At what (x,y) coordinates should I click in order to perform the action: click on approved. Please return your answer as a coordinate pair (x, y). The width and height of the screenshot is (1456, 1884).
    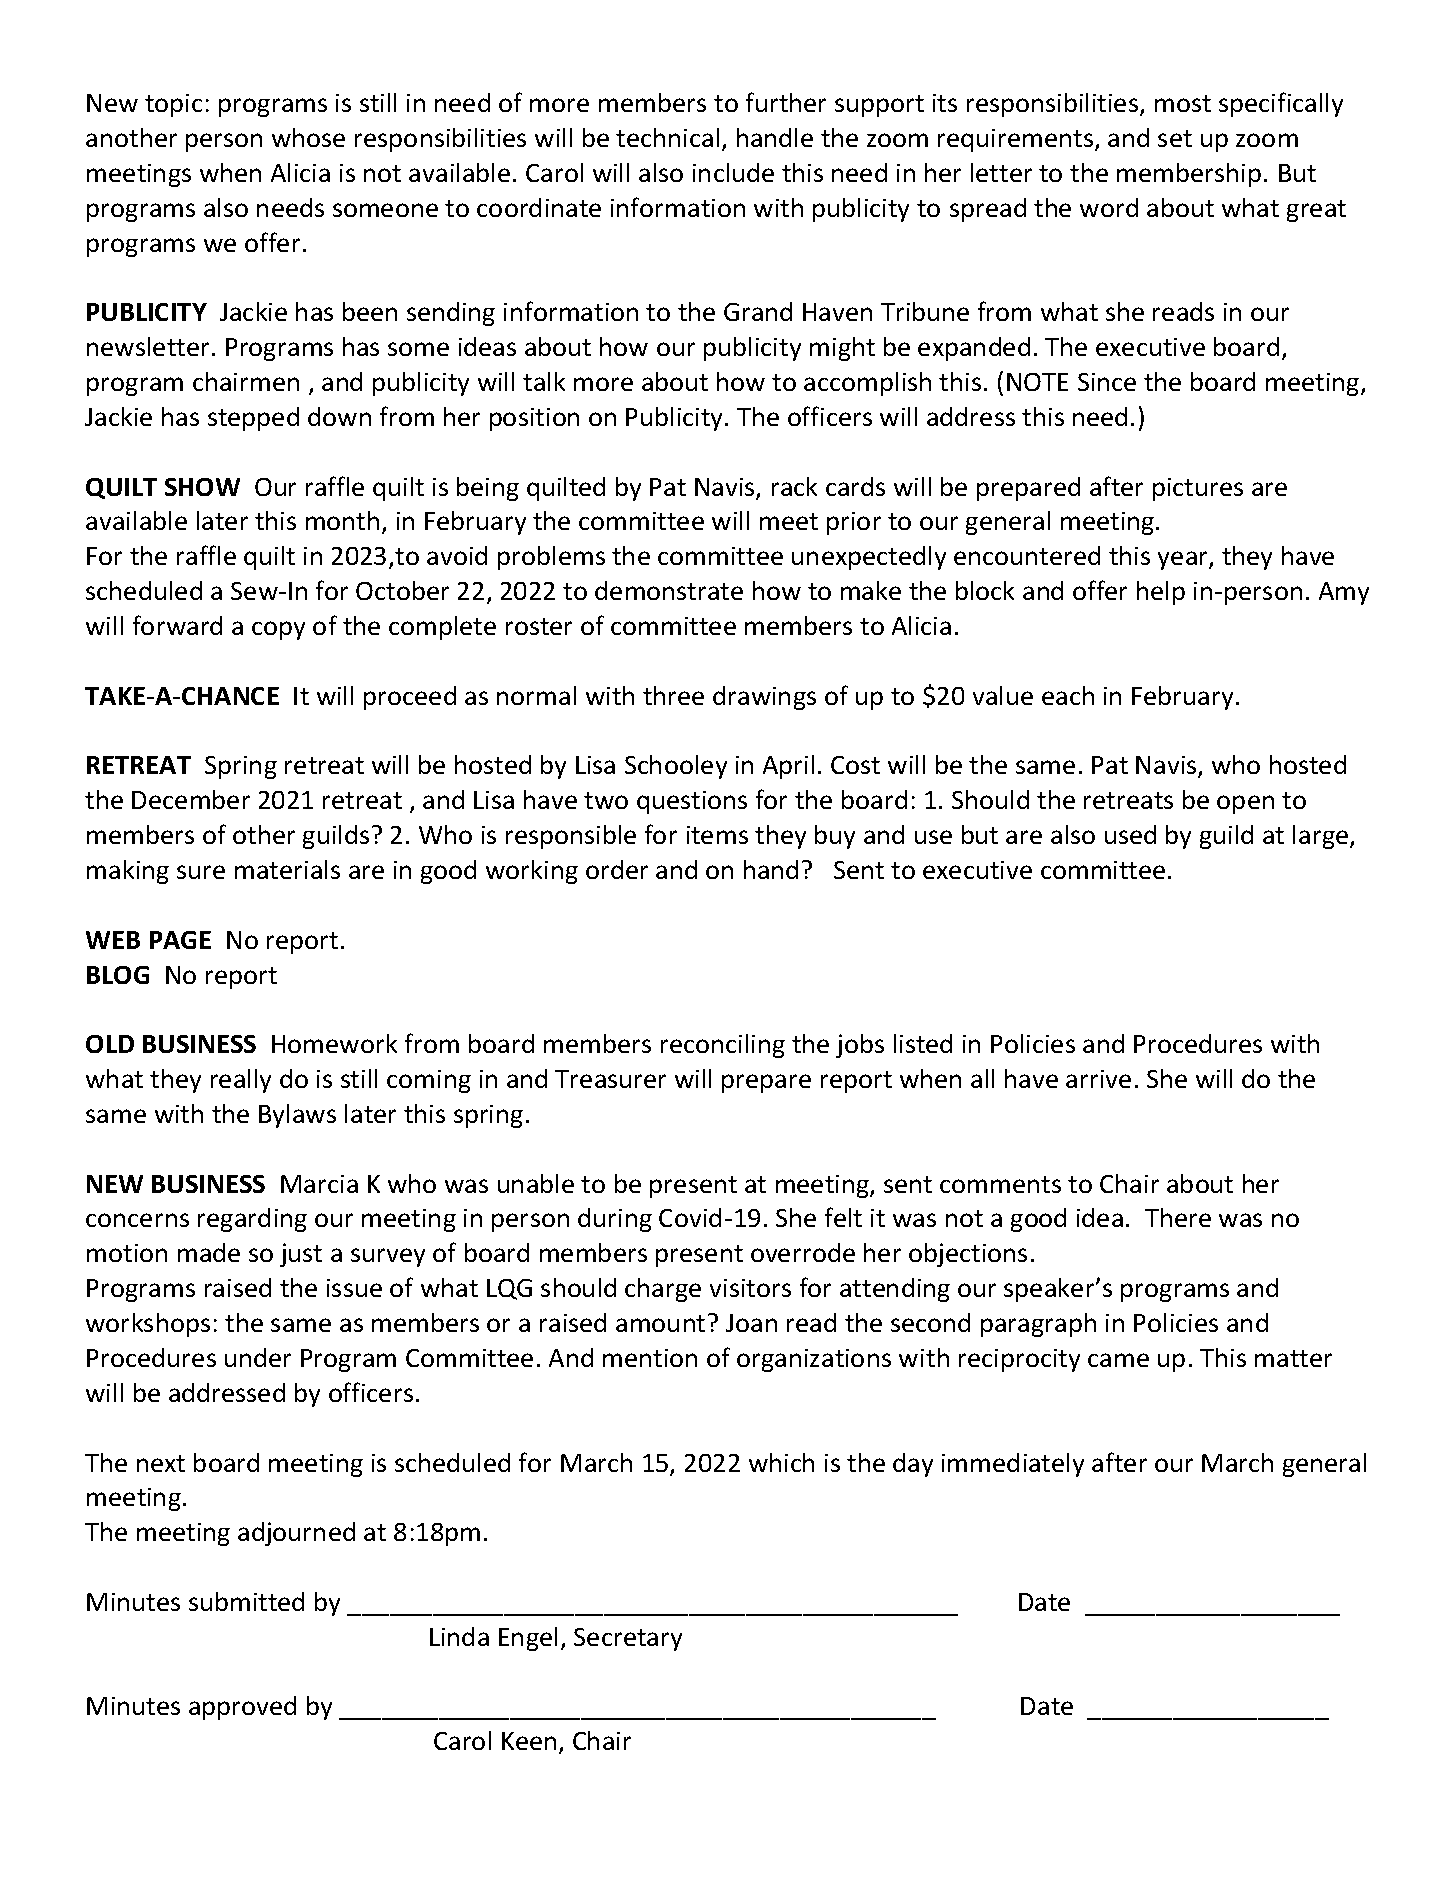
    Looking at the image, I should click on (242, 1708).
